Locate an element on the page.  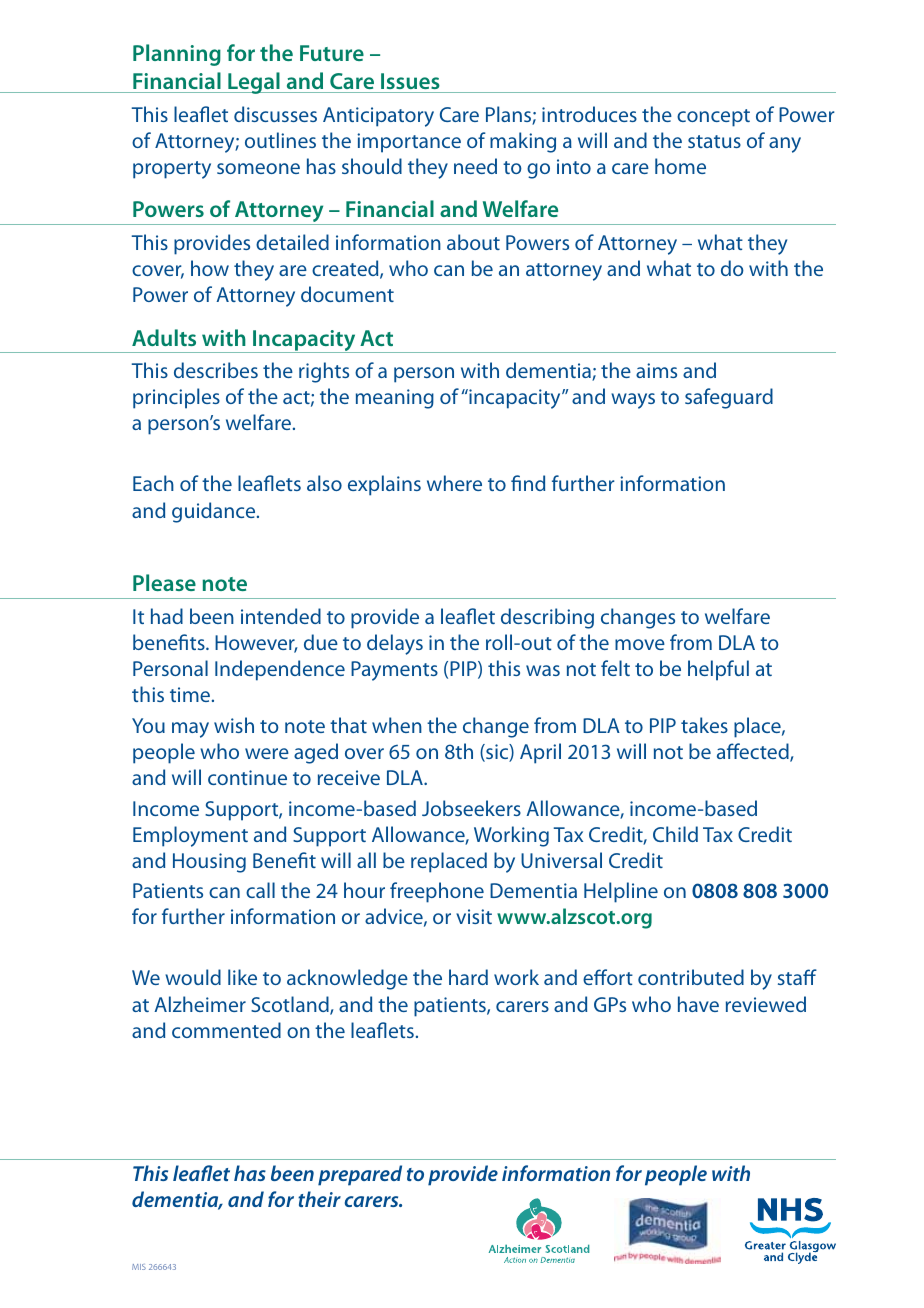
describes is located at coordinates (216, 370).
